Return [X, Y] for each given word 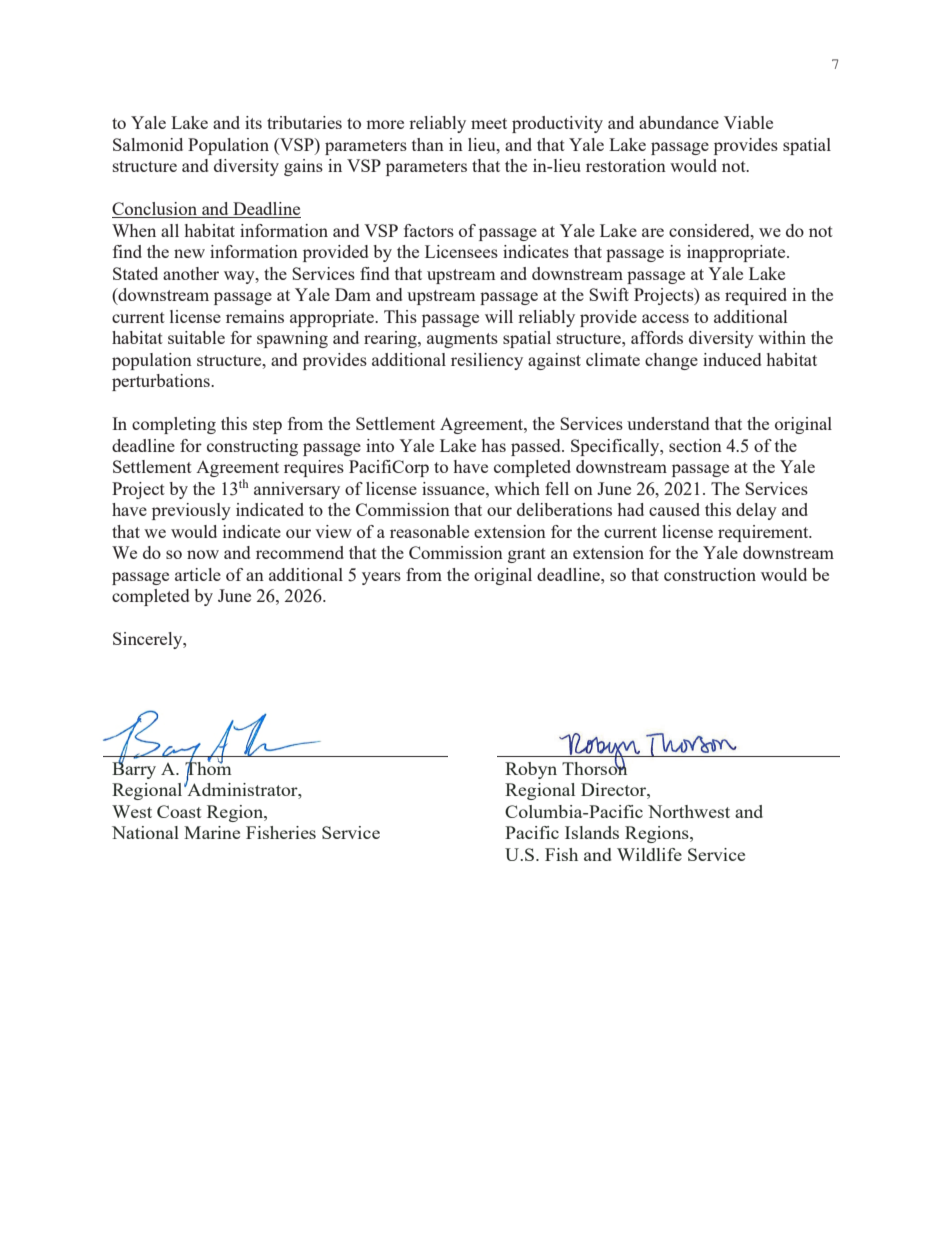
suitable [196, 337]
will [499, 316]
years [381, 578]
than [428, 144]
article [198, 574]
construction [710, 574]
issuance [454, 488]
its [253, 122]
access [665, 318]
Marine [212, 832]
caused [674, 509]
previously [191, 511]
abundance [679, 122]
